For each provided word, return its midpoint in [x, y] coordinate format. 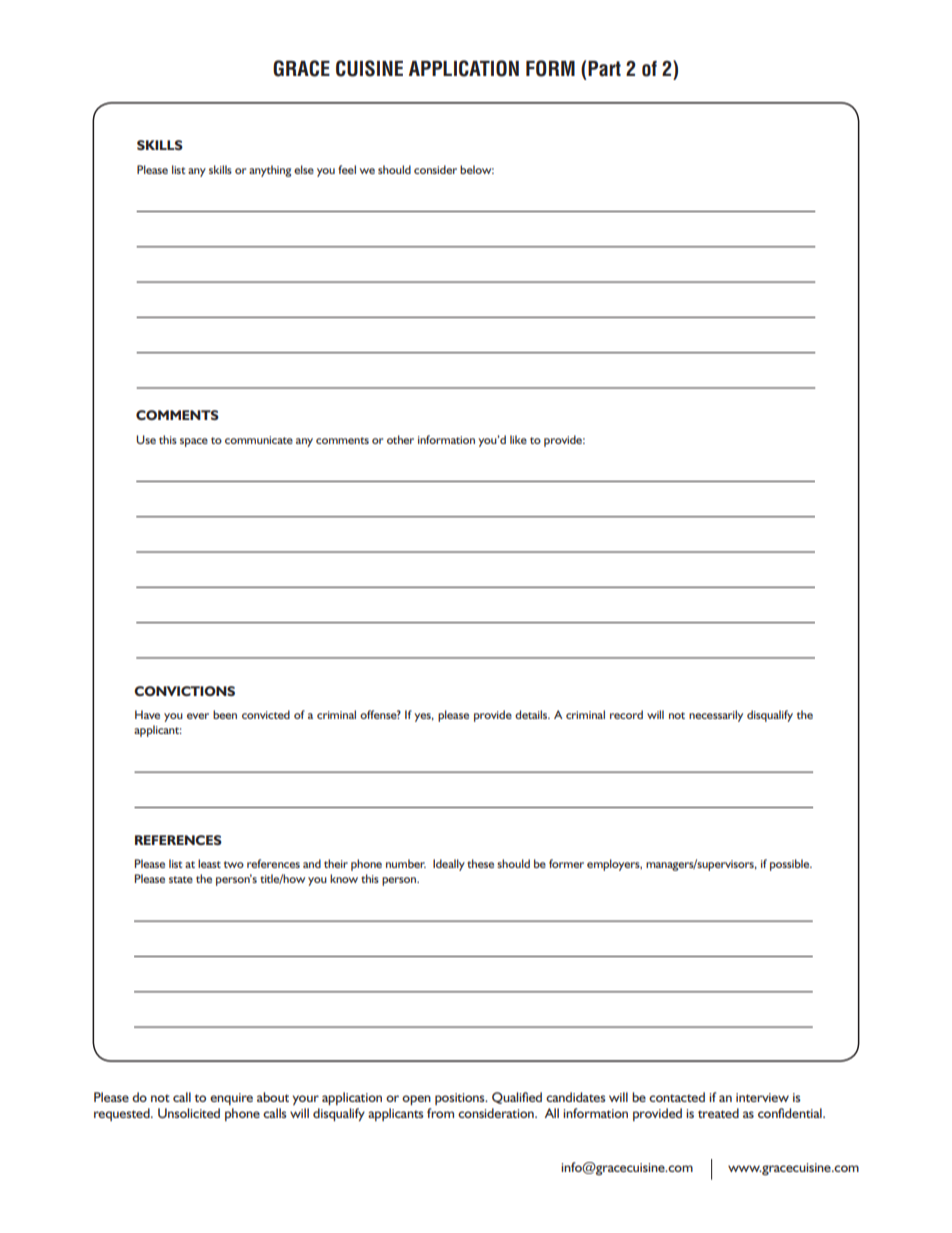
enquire [231, 1099]
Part [604, 69]
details [532, 714]
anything [270, 171]
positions [461, 1099]
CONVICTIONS [184, 691]
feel [347, 169]
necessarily [716, 716]
